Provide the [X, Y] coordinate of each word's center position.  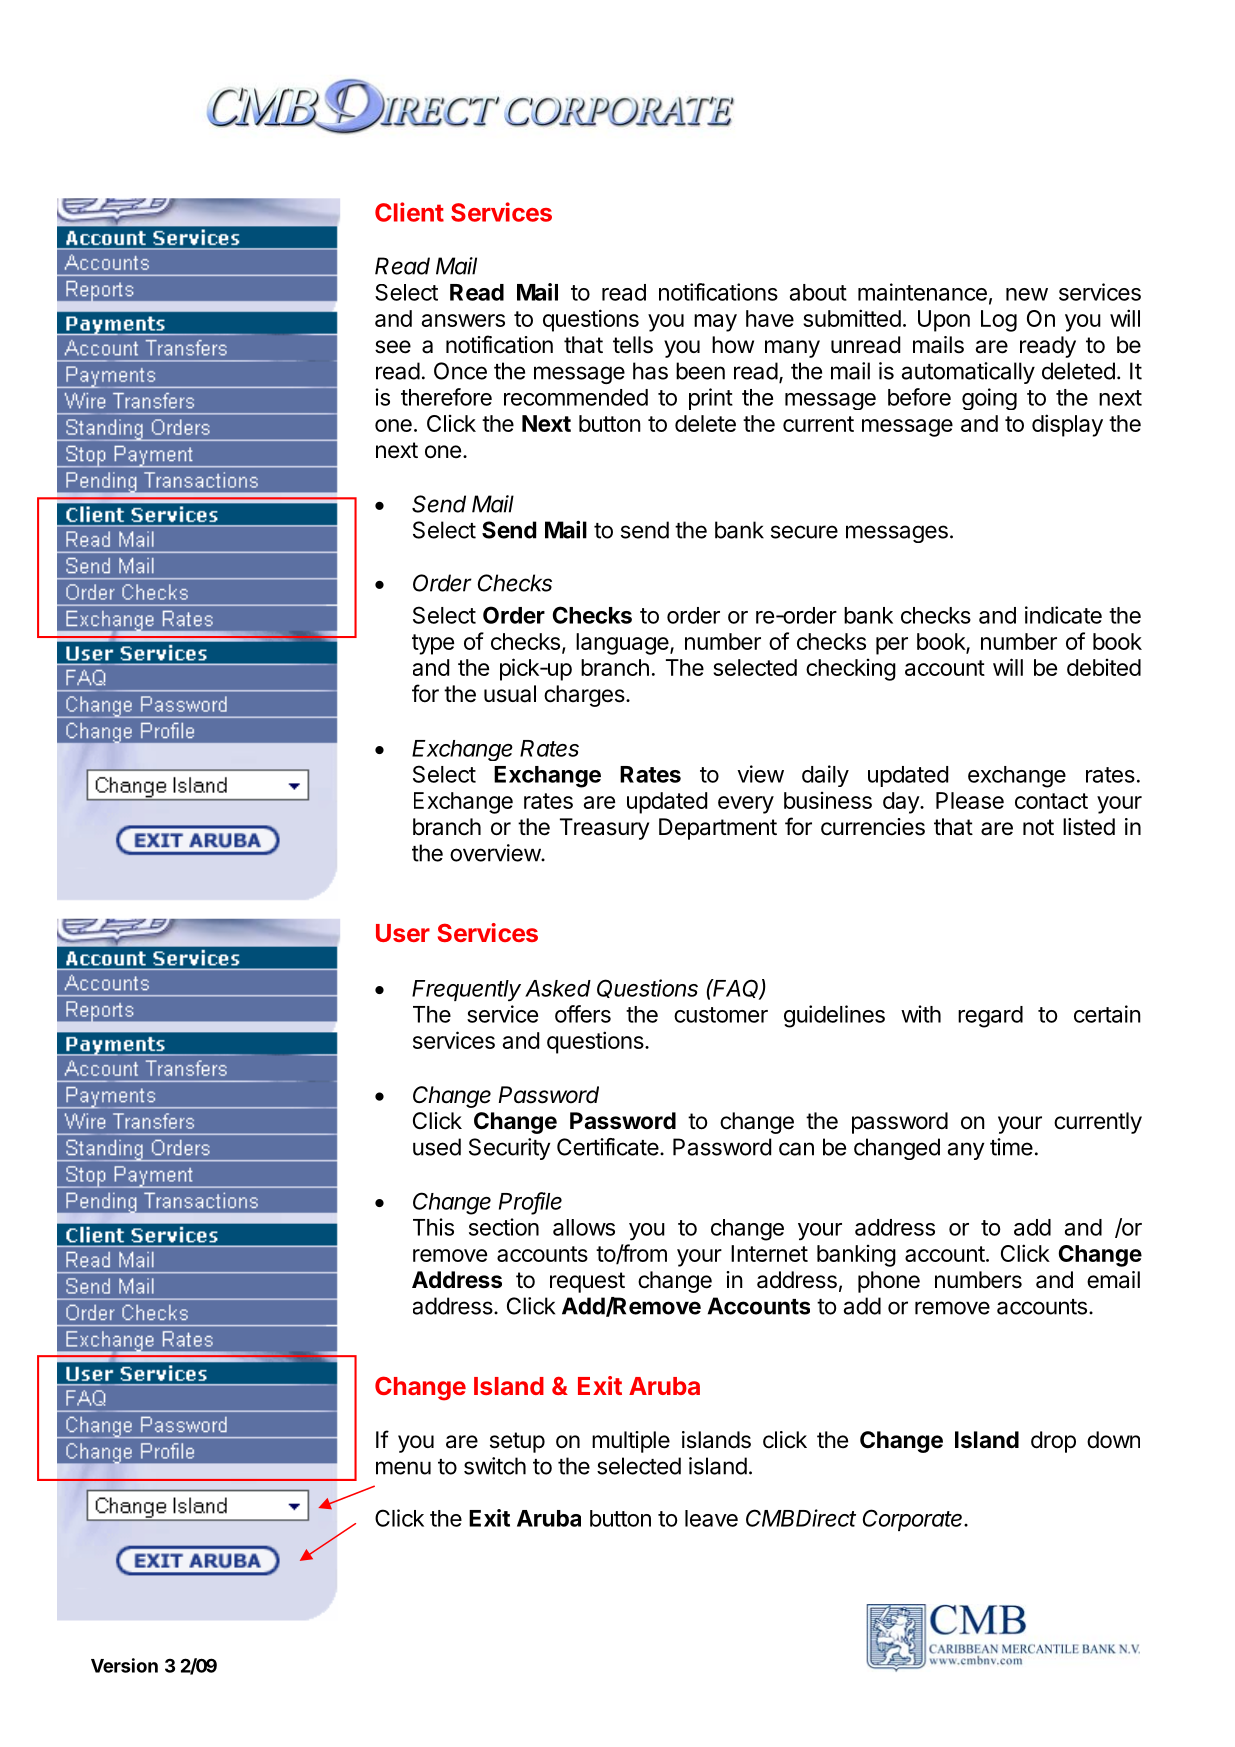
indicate [1063, 615]
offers [583, 1014]
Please [970, 800]
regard [990, 1017]
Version [124, 1665]
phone [889, 1282]
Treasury [604, 829]
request [587, 1282]
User [403, 933]
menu [403, 1468]
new [1027, 294]
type [433, 644]
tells [633, 345]
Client [409, 212]
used [437, 1147]
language [622, 644]
